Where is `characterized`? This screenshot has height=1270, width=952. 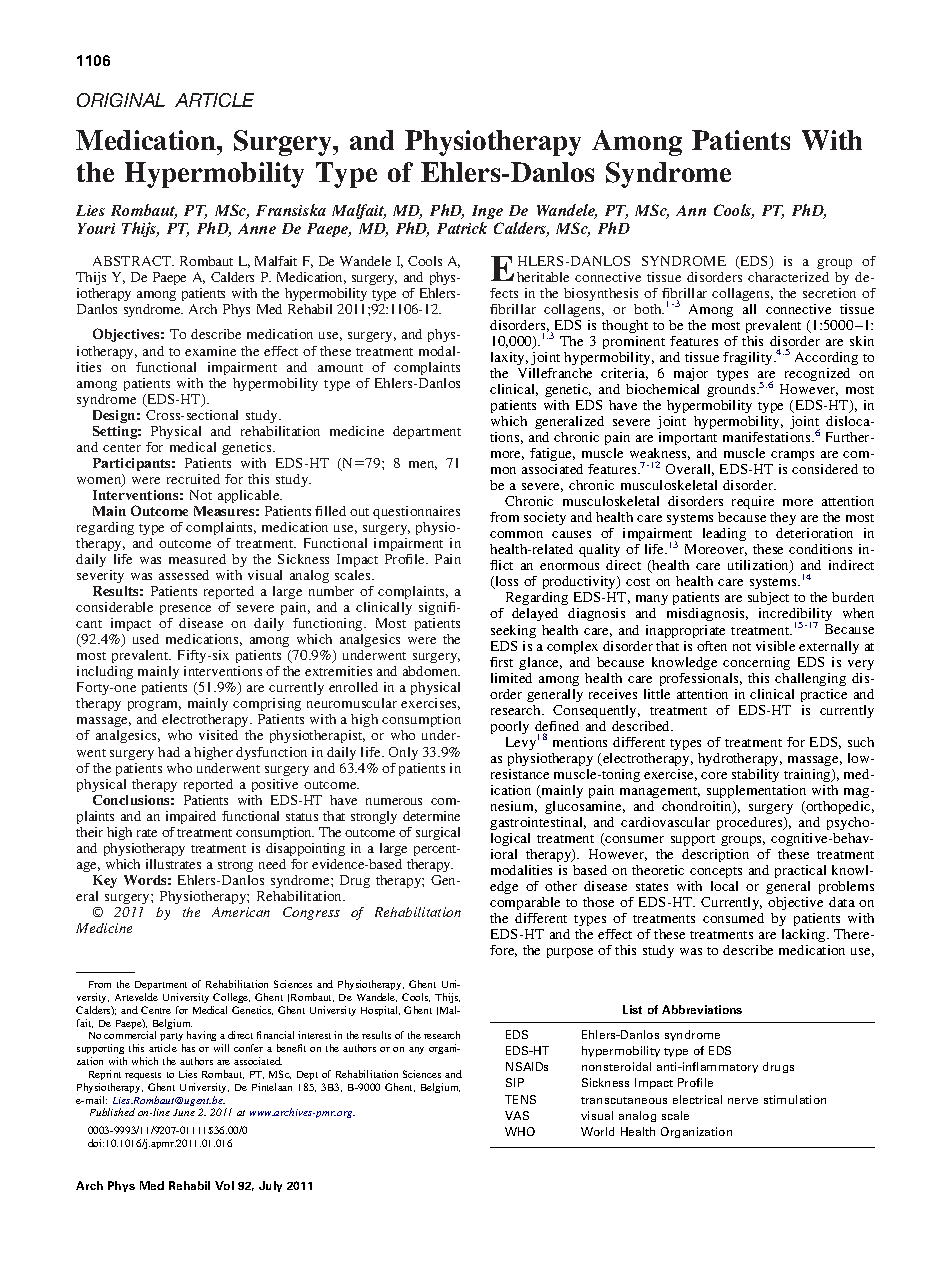 characterized is located at coordinates (788, 277).
